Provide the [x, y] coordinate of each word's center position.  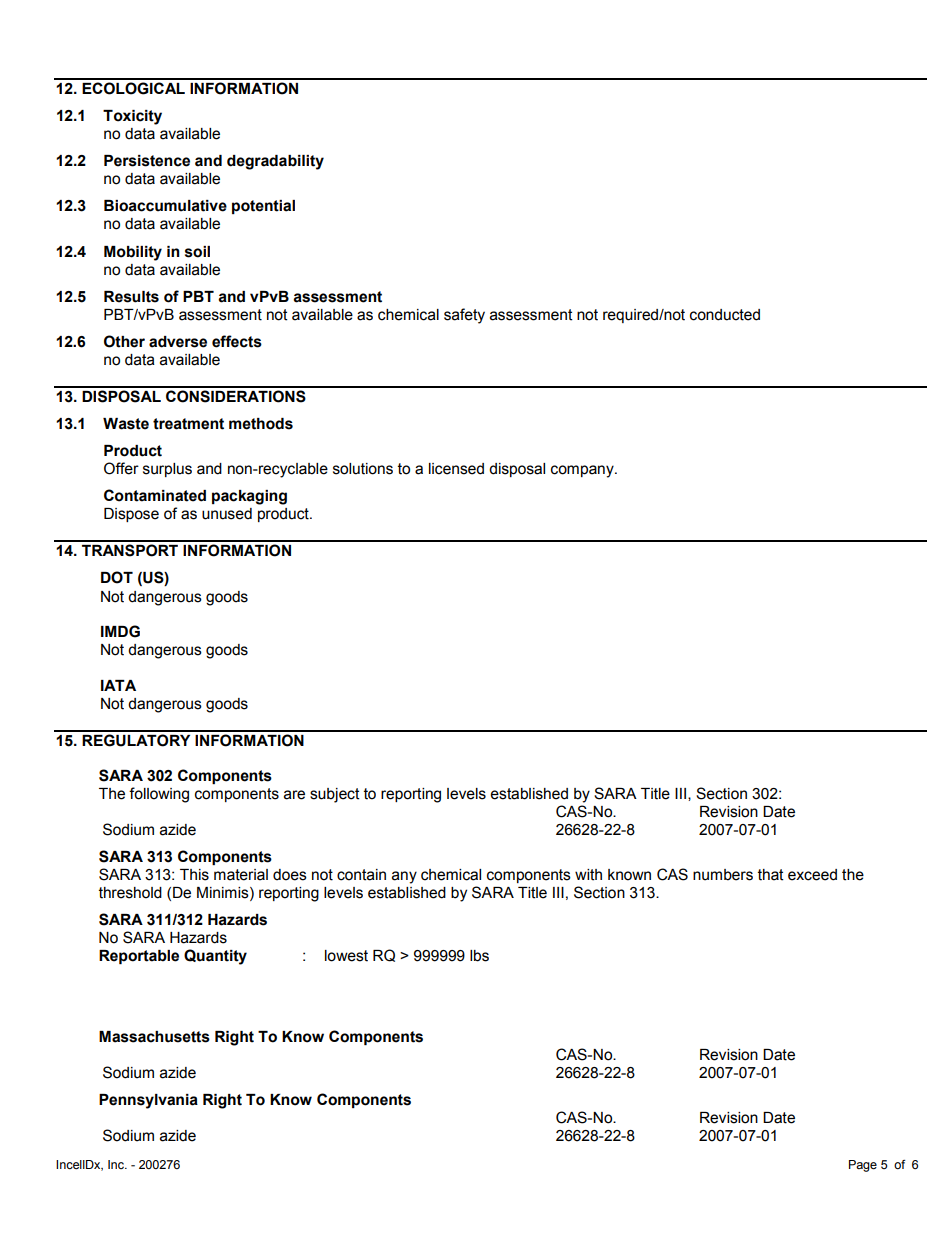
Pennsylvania [148, 1101]
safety [464, 316]
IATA [118, 685]
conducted [725, 315]
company [583, 471]
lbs [479, 956]
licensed [456, 469]
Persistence [147, 161]
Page [863, 1166]
